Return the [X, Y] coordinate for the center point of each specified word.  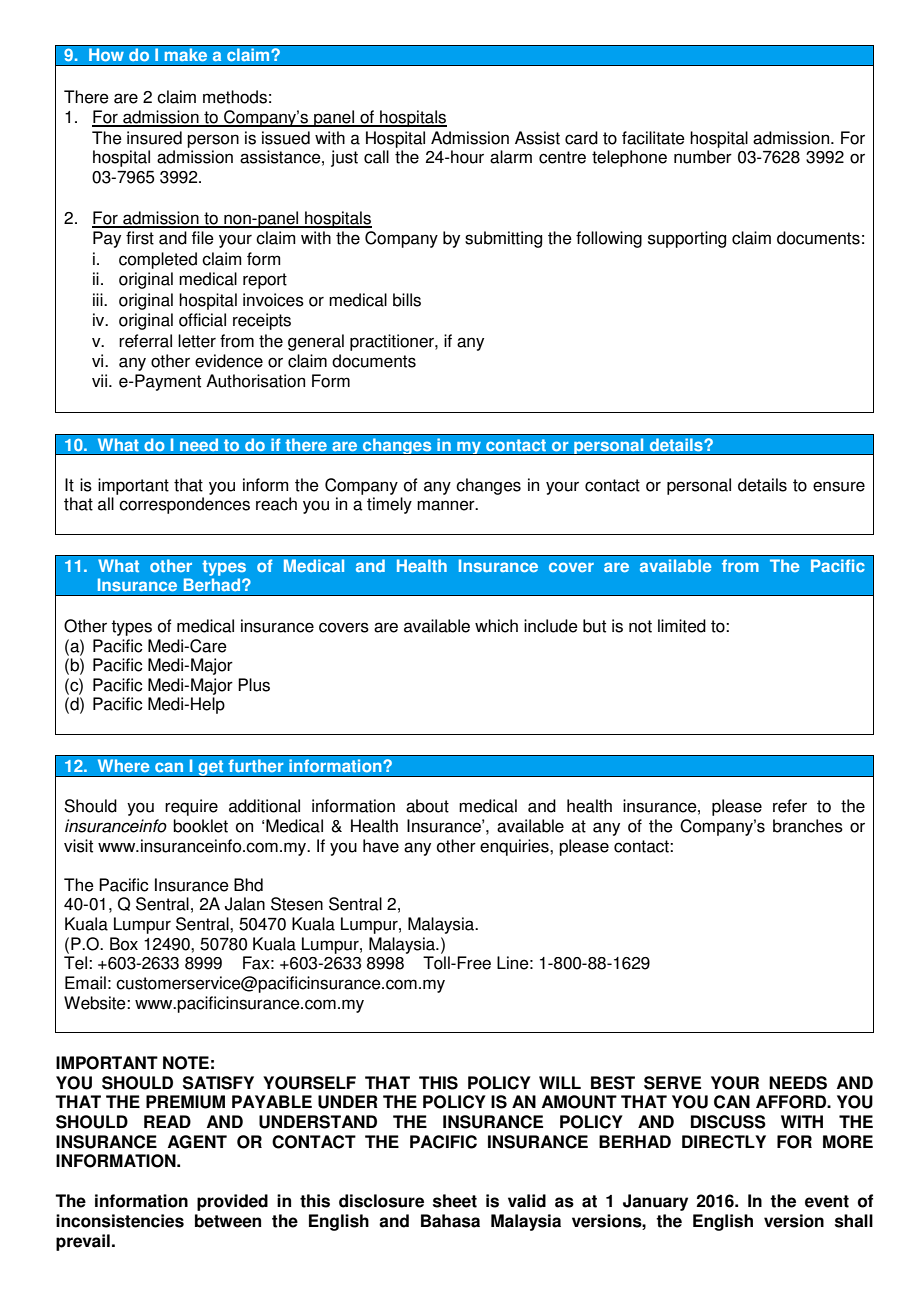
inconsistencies [120, 1221]
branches [808, 826]
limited [682, 626]
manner [447, 505]
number [703, 157]
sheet [455, 1201]
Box [124, 944]
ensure [839, 486]
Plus [254, 685]
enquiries [515, 847]
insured [154, 138]
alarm [511, 157]
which [496, 626]
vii [101, 380]
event [827, 1201]
